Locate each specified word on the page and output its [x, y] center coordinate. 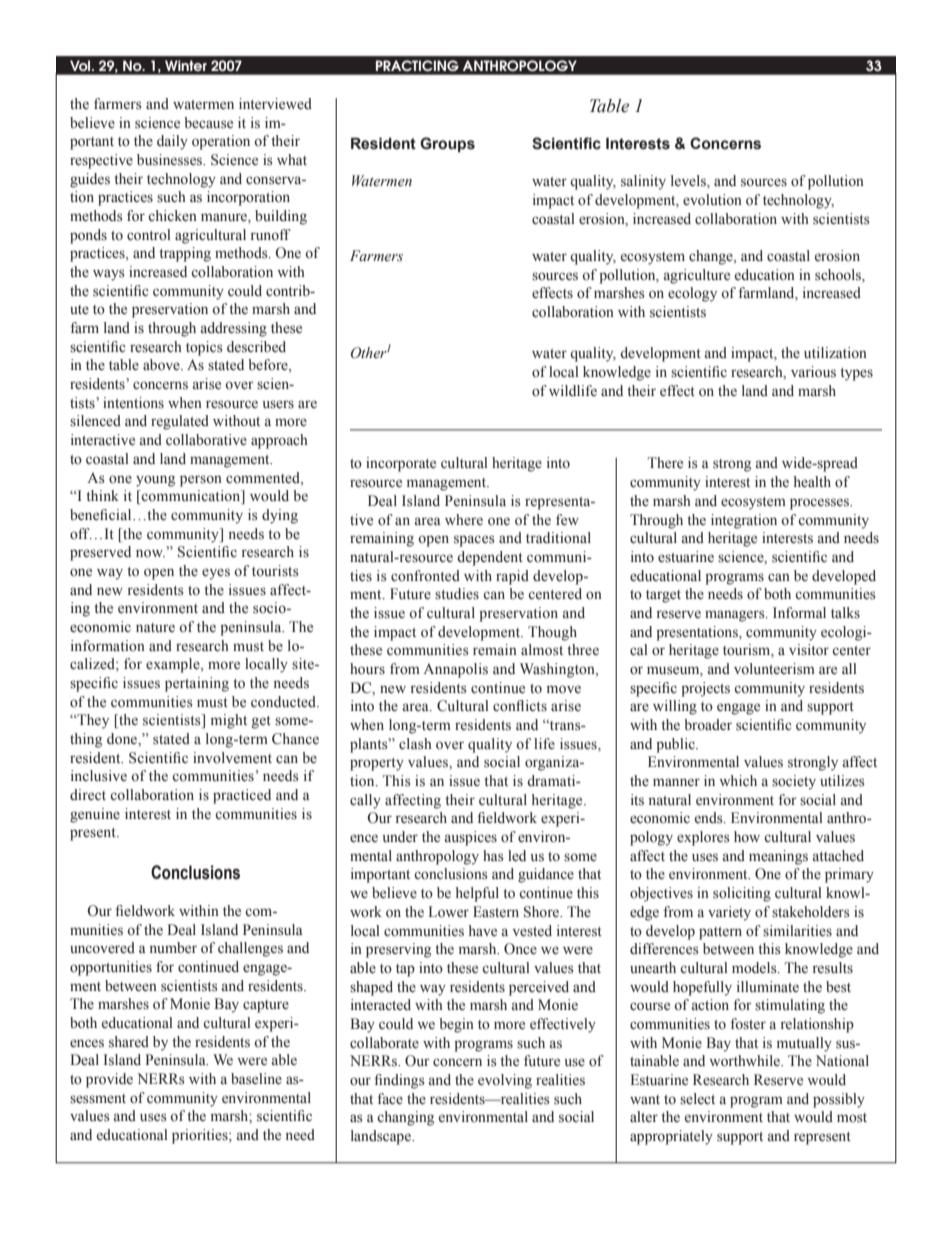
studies [457, 594]
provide [109, 1080]
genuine [95, 815]
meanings [778, 857]
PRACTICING [417, 65]
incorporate [401, 464]
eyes [216, 574]
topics [204, 348]
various [813, 372]
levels [689, 182]
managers [736, 616]
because [208, 123]
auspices [471, 838]
